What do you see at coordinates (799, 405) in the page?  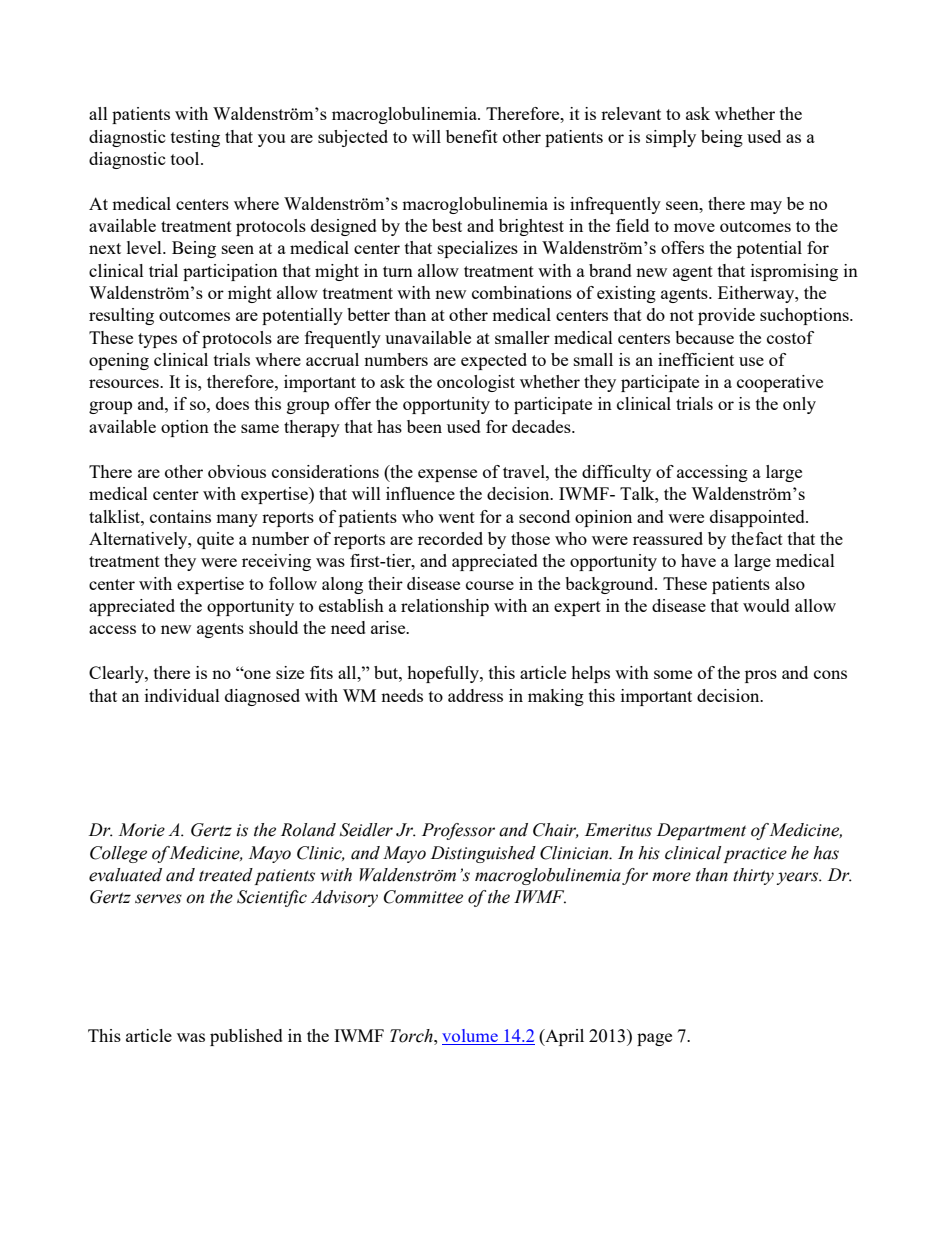 I see `only` at bounding box center [799, 405].
